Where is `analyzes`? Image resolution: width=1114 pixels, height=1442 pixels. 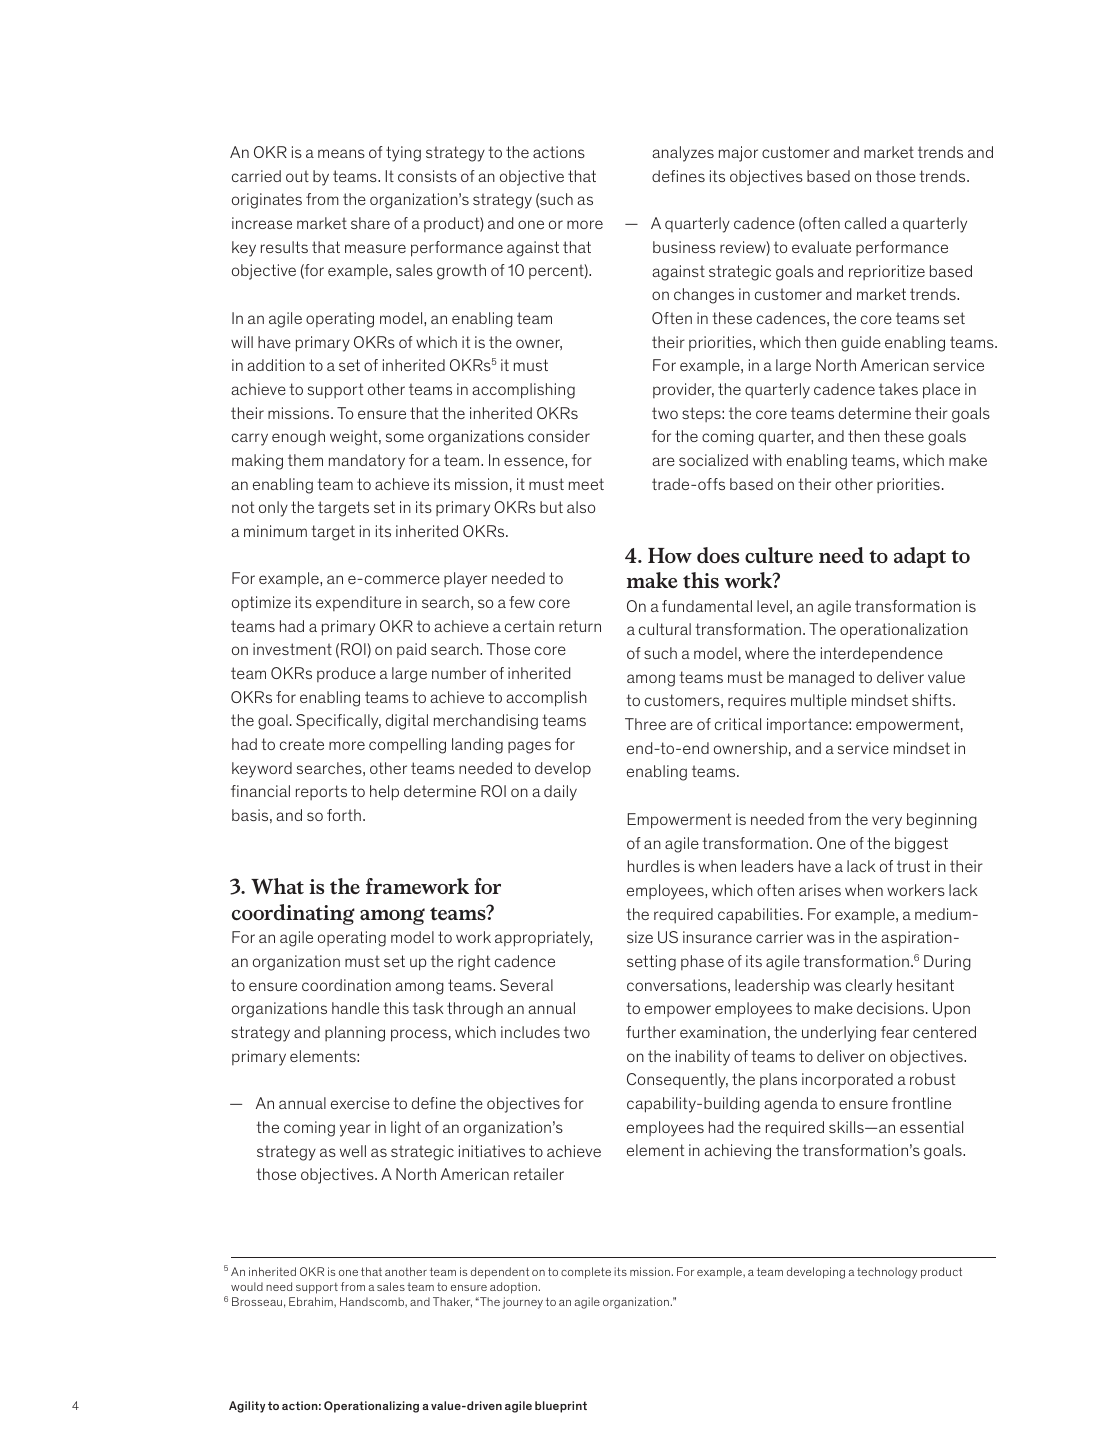 analyzes is located at coordinates (683, 154).
